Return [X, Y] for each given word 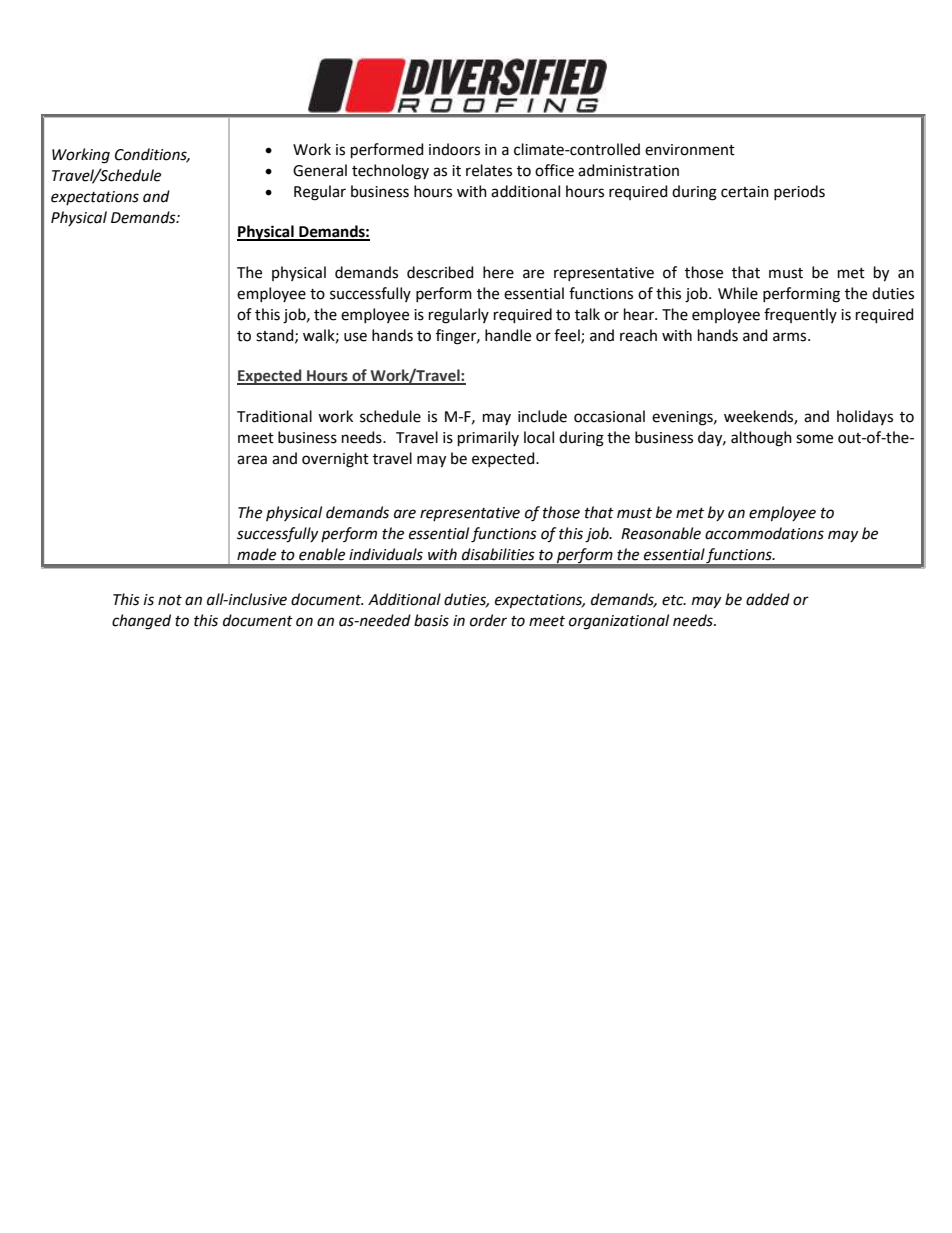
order [488, 620]
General [320, 170]
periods [799, 192]
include [542, 416]
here [498, 272]
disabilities [498, 554]
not [170, 600]
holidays [865, 417]
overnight [335, 460]
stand [276, 336]
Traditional [274, 416]
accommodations [764, 533]
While [738, 293]
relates [489, 170]
